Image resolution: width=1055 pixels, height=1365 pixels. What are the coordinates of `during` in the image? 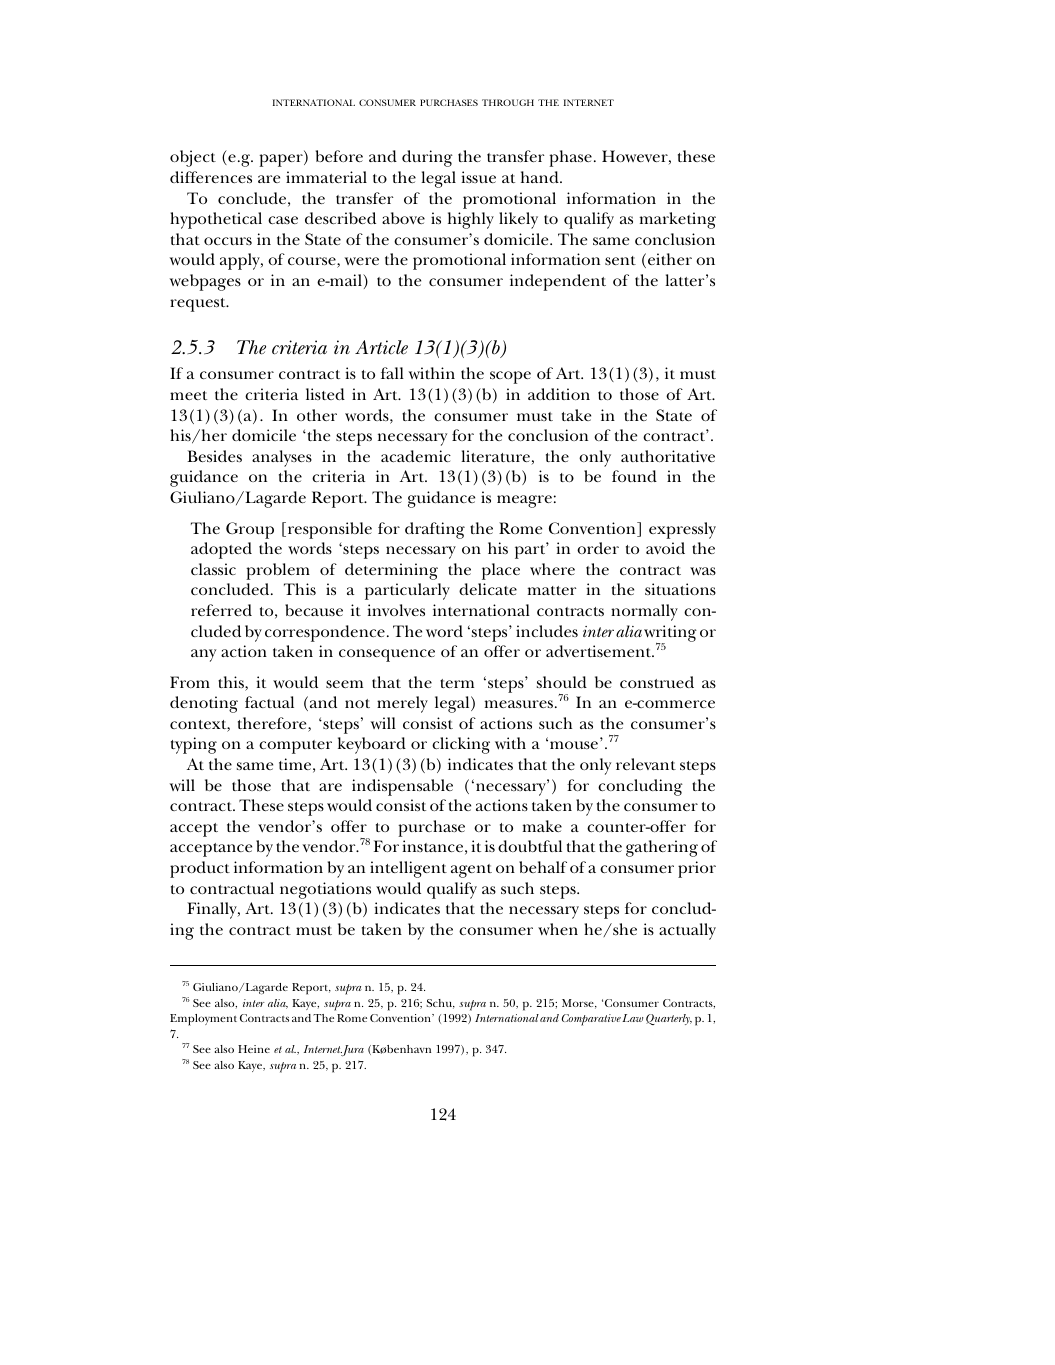 It's located at (427, 158).
